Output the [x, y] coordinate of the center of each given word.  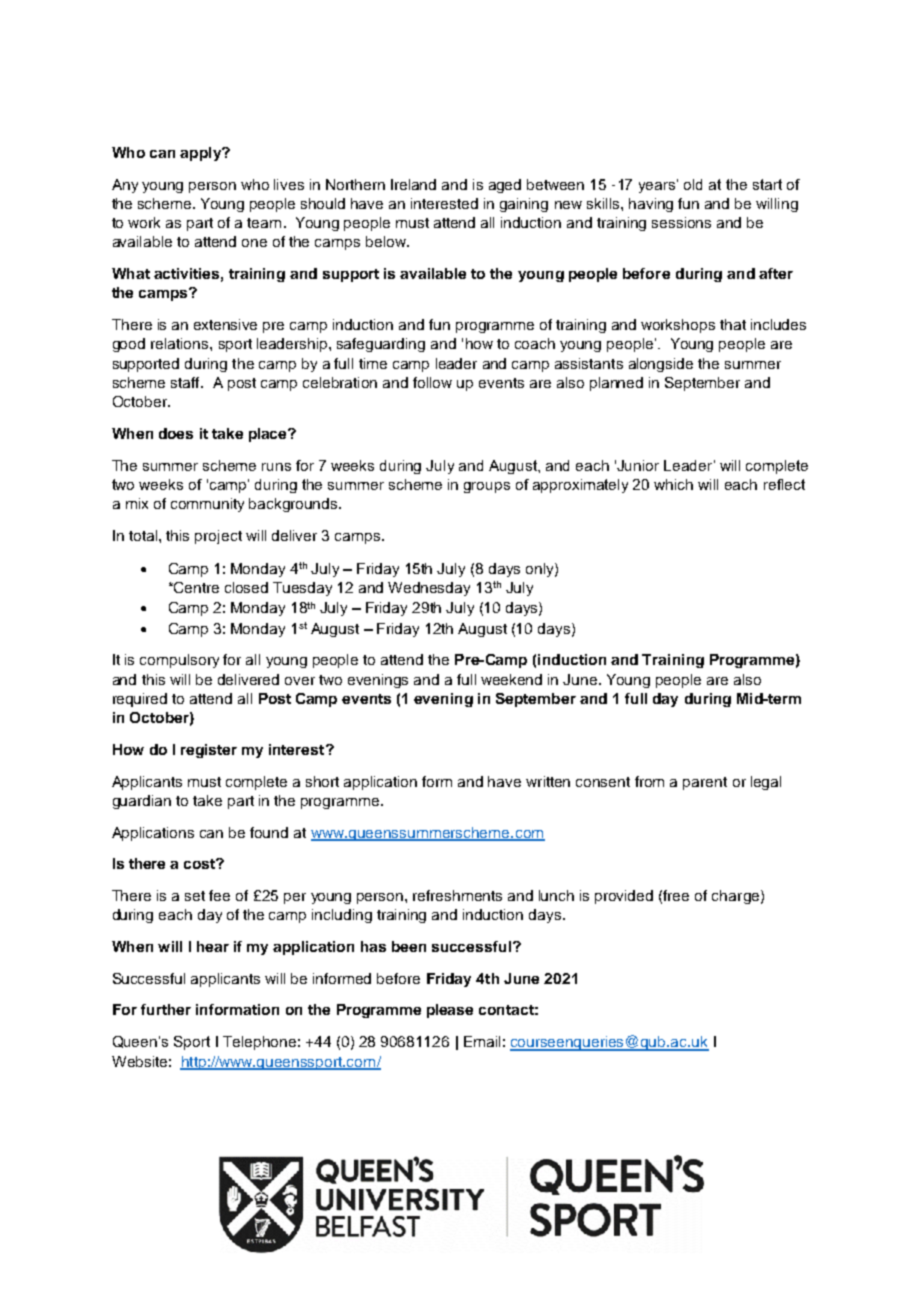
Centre [195, 587]
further [166, 1009]
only [541, 570]
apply [201, 154]
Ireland [413, 184]
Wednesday [429, 589]
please [450, 1011]
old [693, 184]
